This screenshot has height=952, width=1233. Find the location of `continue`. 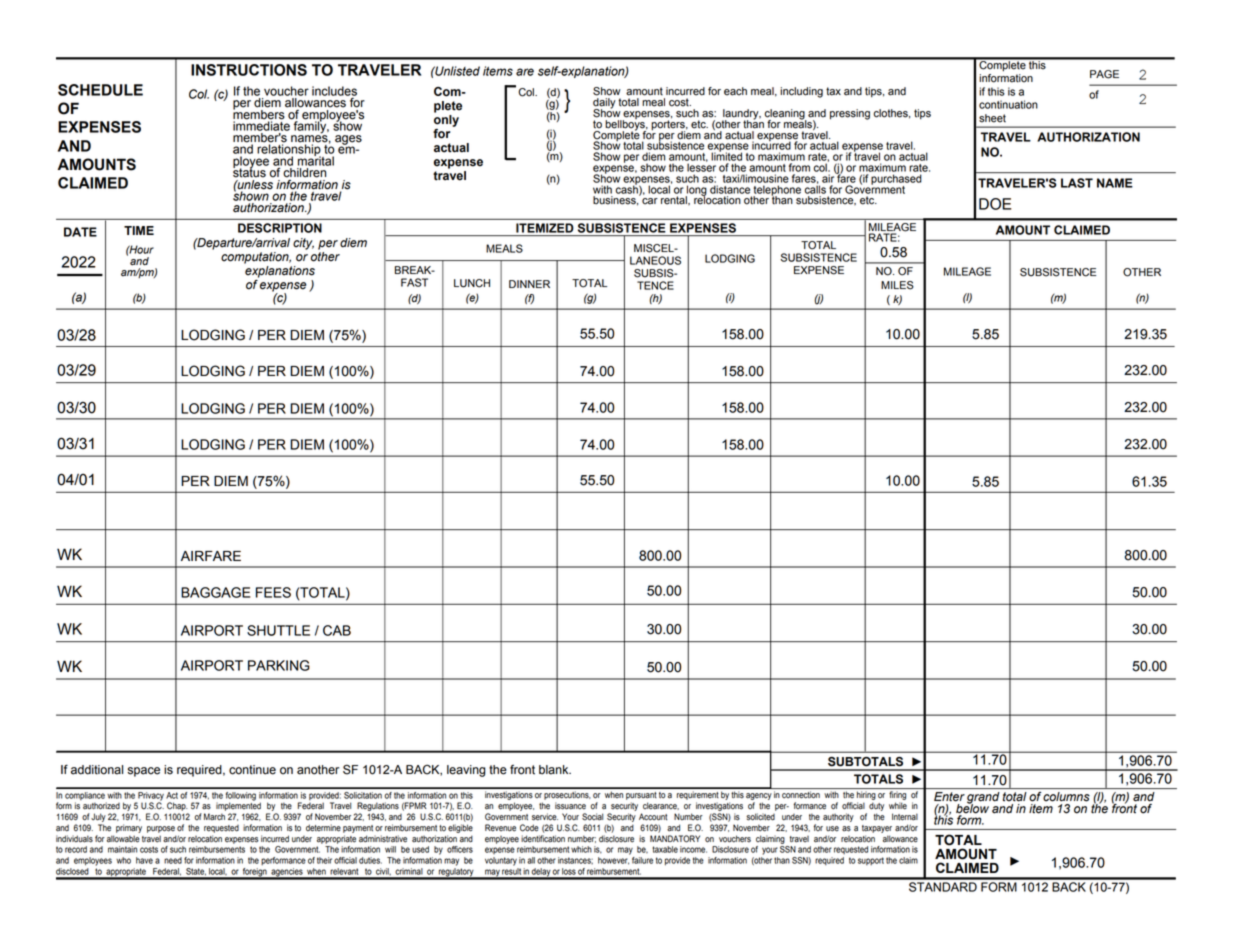

continue is located at coordinates (252, 770).
